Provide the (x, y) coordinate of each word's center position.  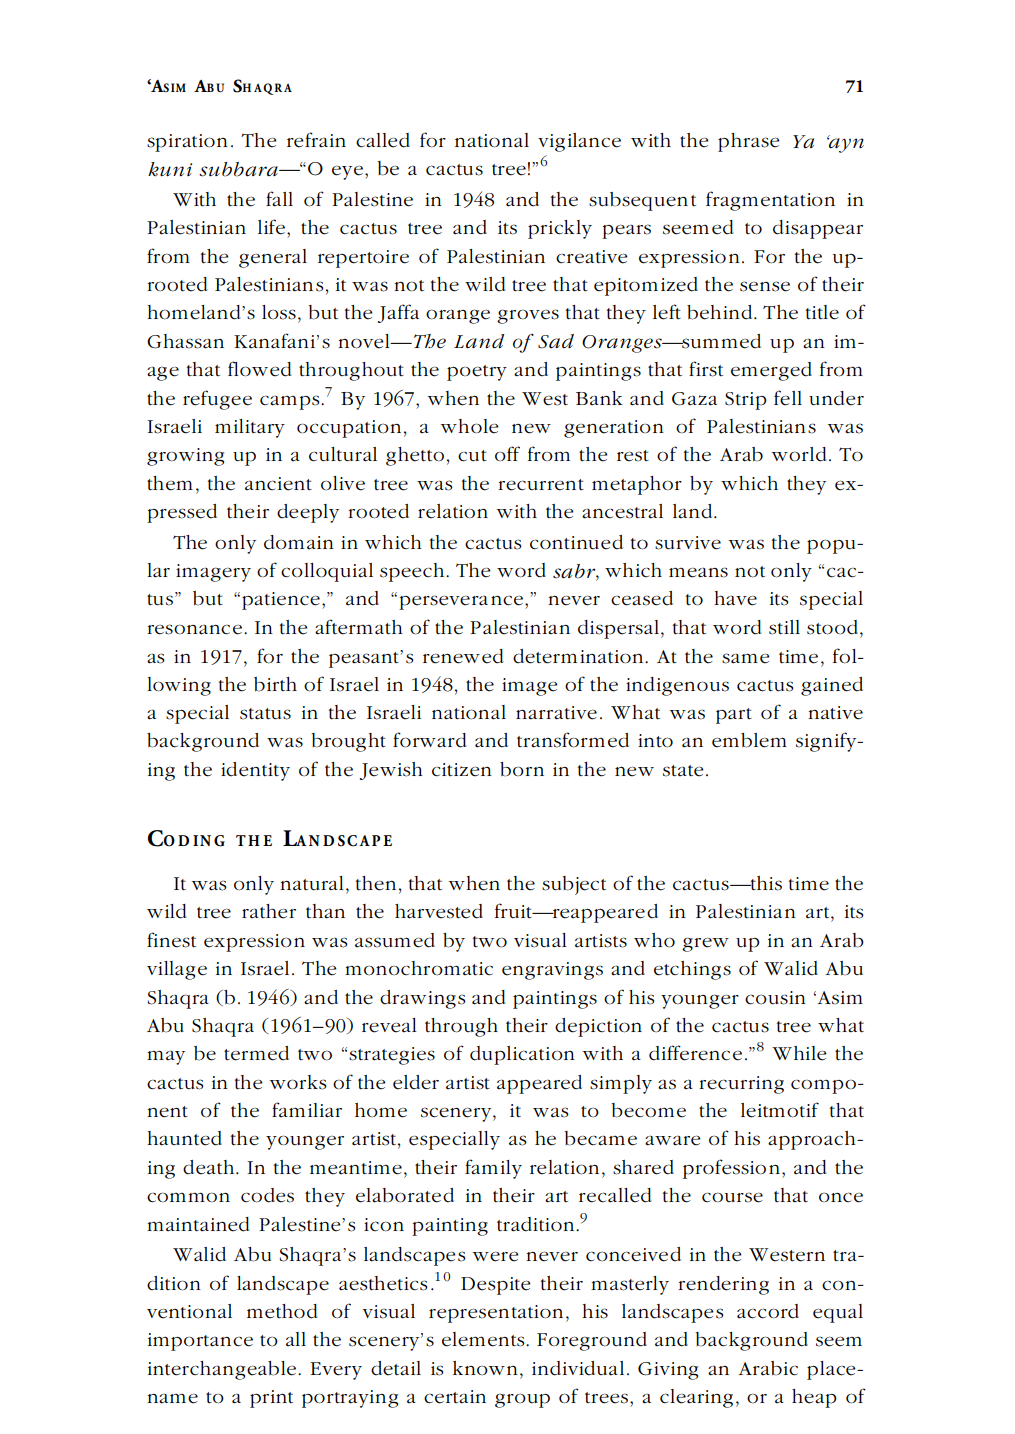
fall (279, 199)
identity (255, 771)
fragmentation (770, 201)
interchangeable (222, 1370)
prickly (560, 229)
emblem (749, 740)
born (522, 769)
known (485, 1368)
